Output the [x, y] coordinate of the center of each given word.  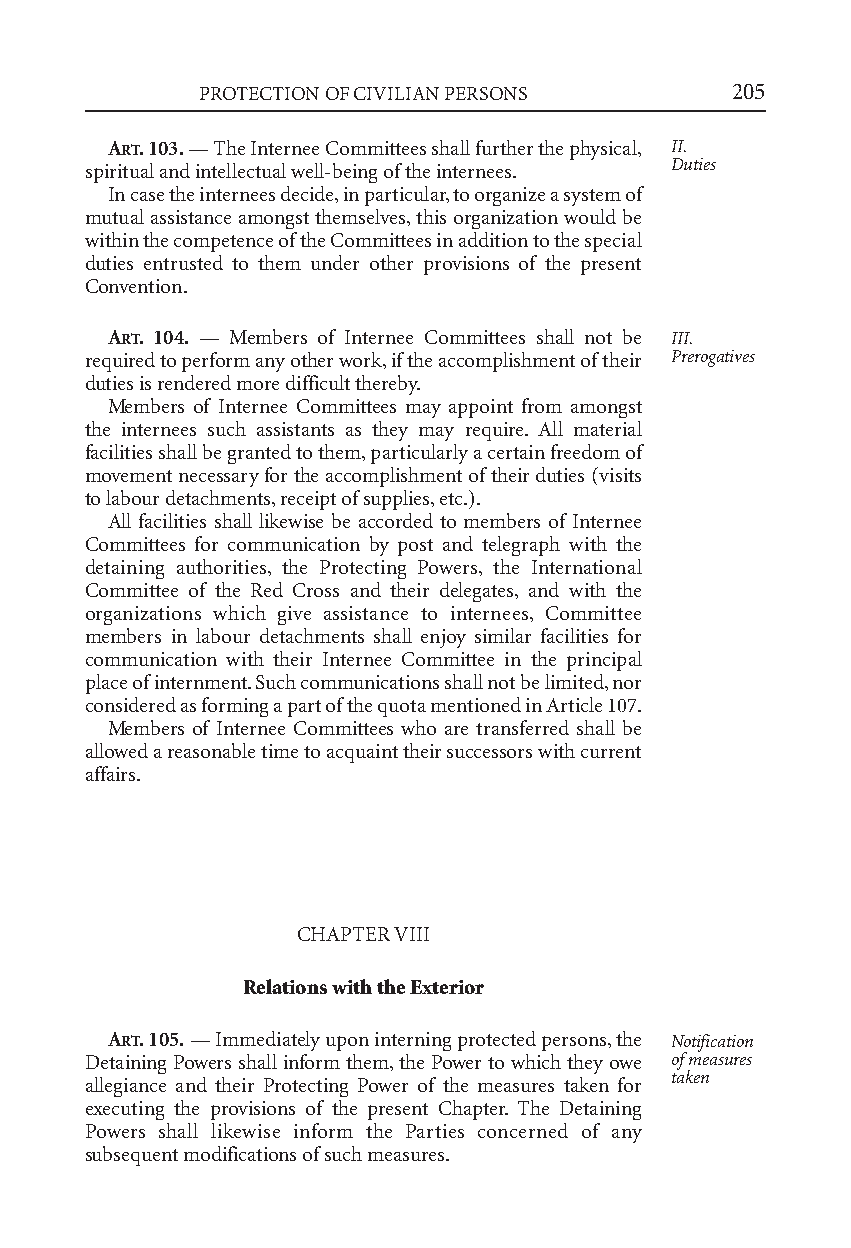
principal [604, 661]
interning [413, 1041]
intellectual [241, 170]
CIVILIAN [396, 93]
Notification [712, 1044]
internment [202, 682]
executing [125, 1110]
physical [604, 150]
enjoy [443, 638]
